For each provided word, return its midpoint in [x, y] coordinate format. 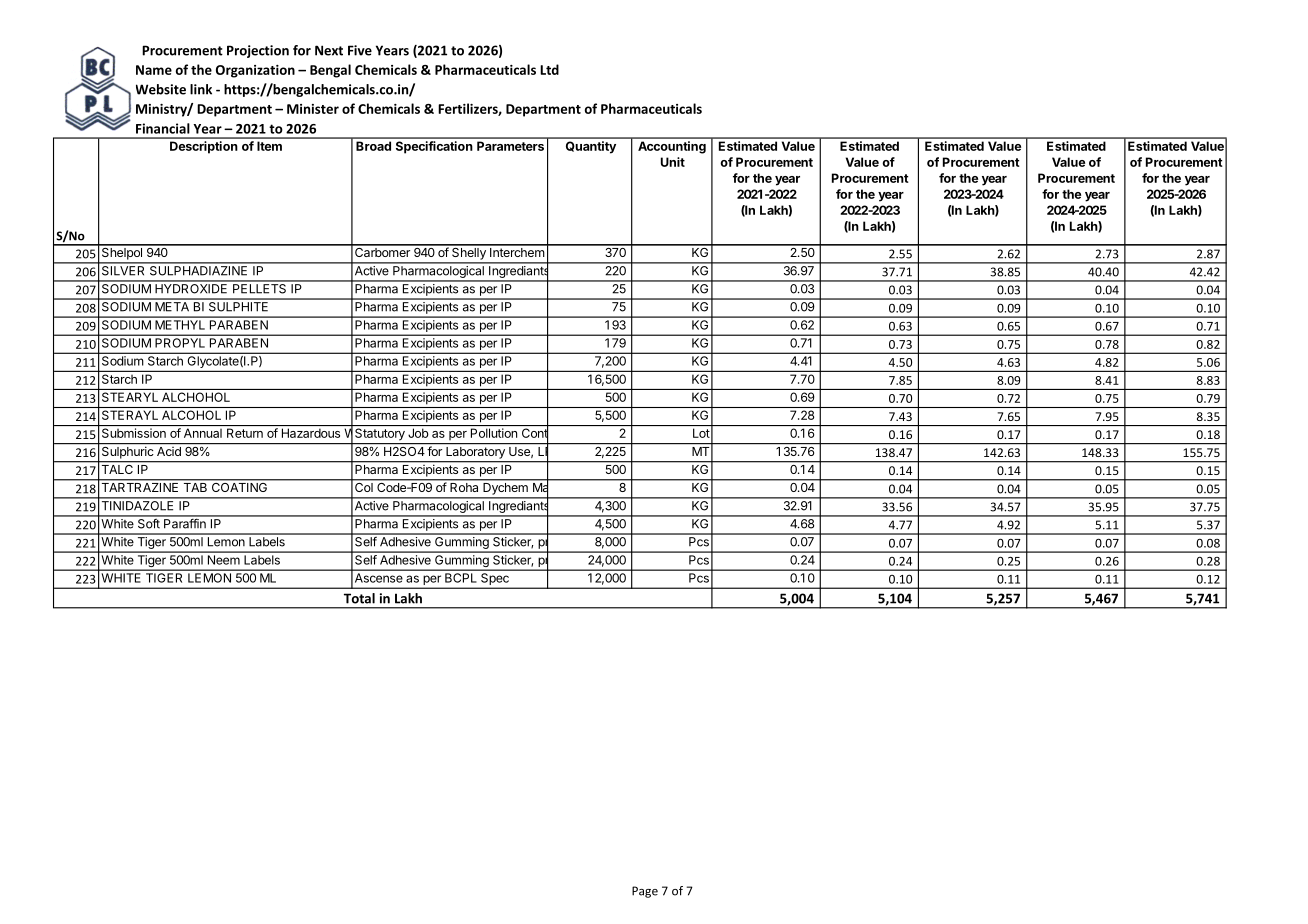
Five [360, 50]
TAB [195, 487]
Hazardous [311, 433]
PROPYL [180, 343]
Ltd [549, 69]
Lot [701, 433]
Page [645, 892]
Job [418, 433]
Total [359, 598]
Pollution [494, 433]
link [201, 89]
